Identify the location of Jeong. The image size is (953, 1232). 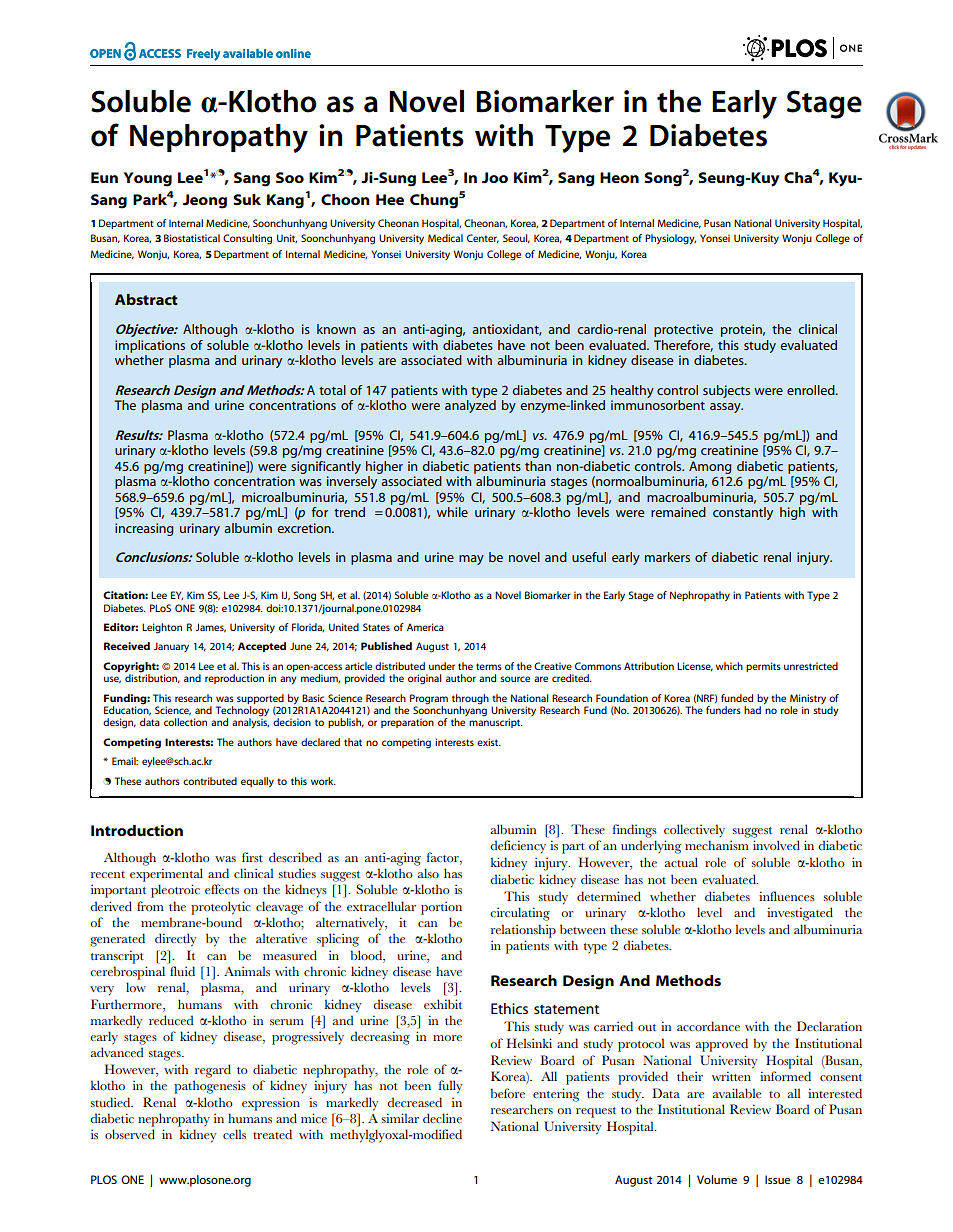
(205, 201).
